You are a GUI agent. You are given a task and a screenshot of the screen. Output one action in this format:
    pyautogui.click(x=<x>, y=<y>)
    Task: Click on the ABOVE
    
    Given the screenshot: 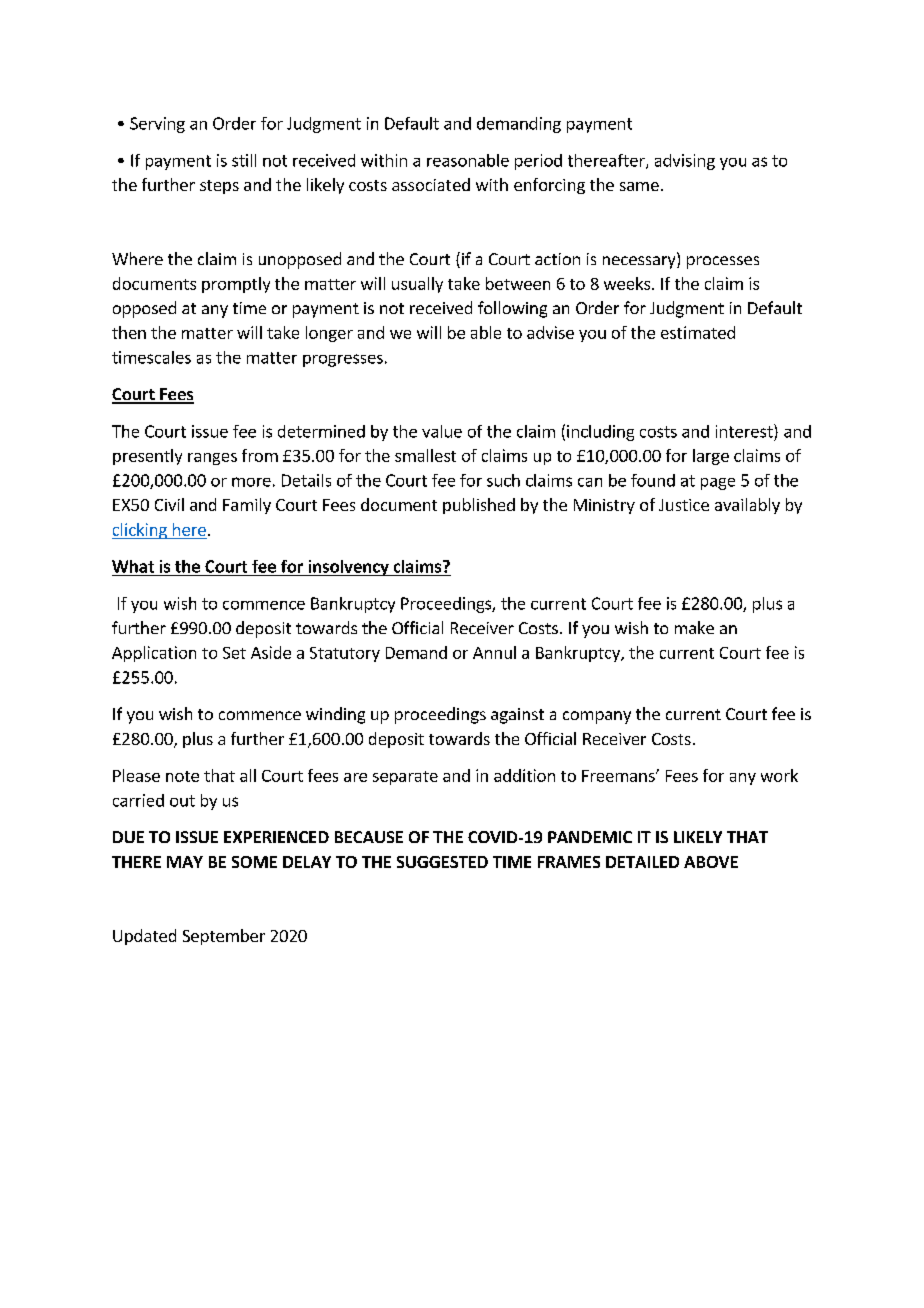 What is the action you would take?
    pyautogui.click(x=711, y=862)
